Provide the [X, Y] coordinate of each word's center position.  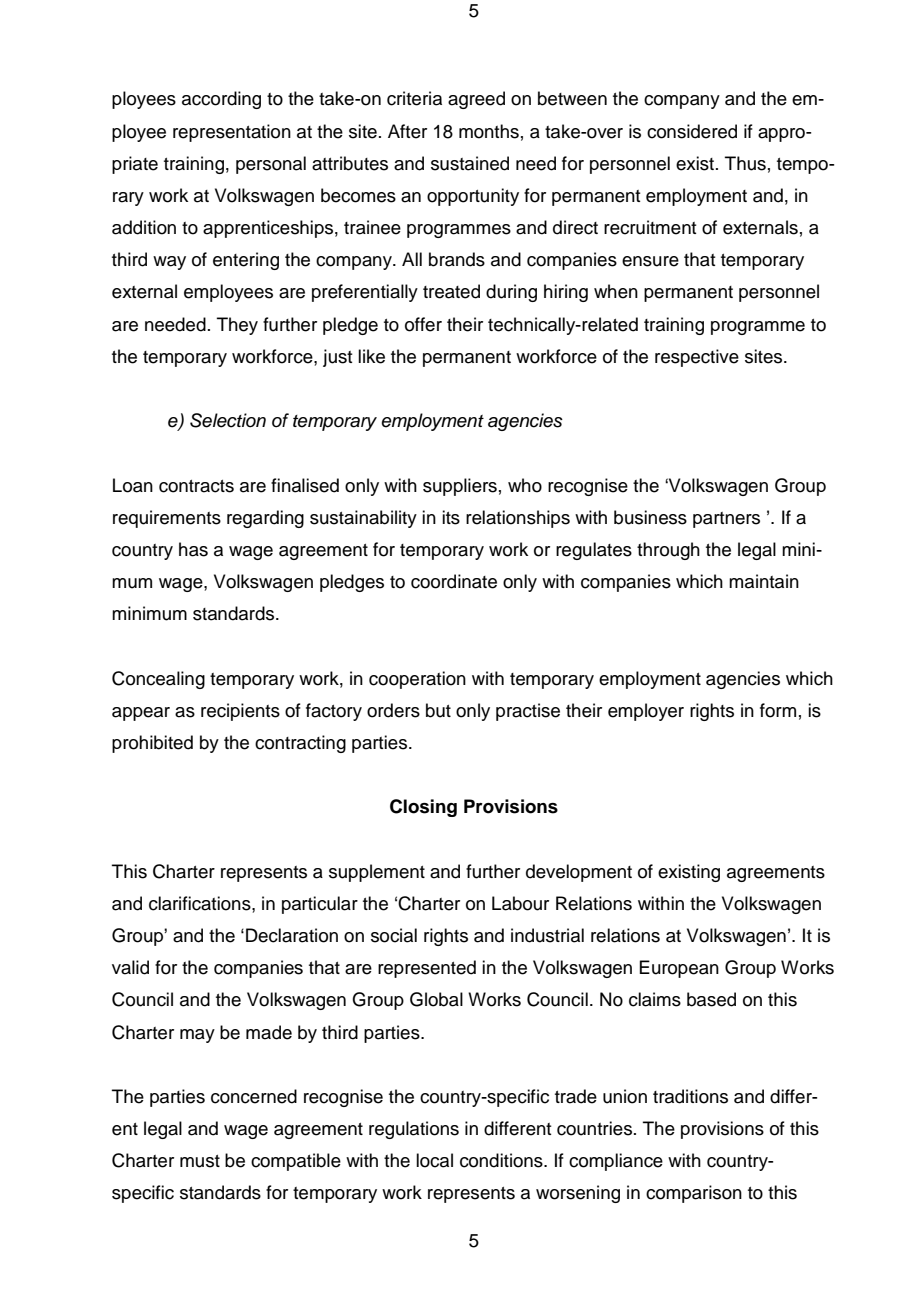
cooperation [417, 680]
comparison [694, 1194]
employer [646, 712]
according [221, 100]
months [489, 131]
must [200, 1161]
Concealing [158, 680]
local [434, 1160]
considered [692, 131]
